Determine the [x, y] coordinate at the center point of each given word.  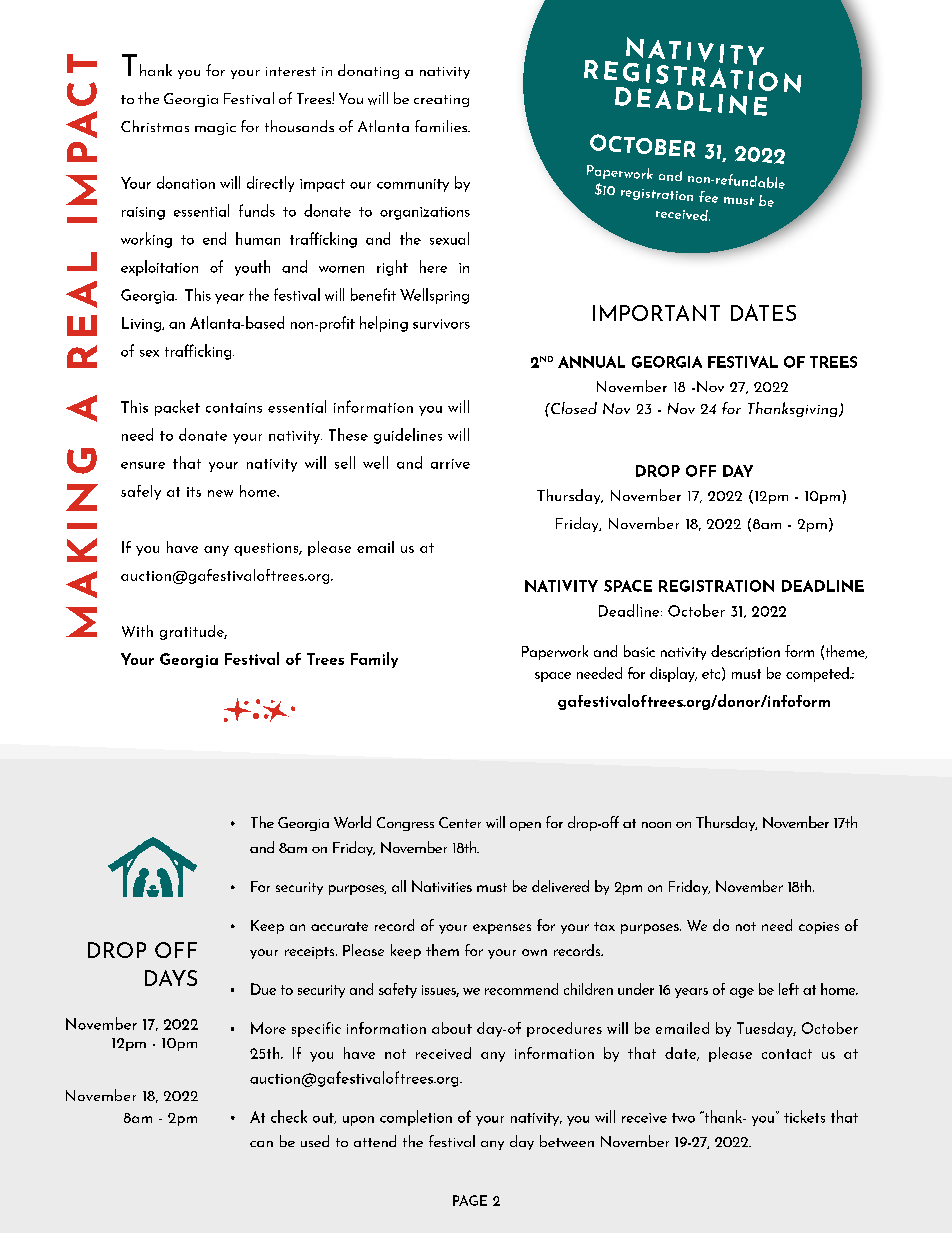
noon [656, 825]
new [220, 493]
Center [460, 822]
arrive [450, 464]
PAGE [470, 1200]
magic [215, 129]
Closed [573, 408]
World [352, 822]
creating [441, 101]
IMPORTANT [656, 313]
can [261, 1144]
